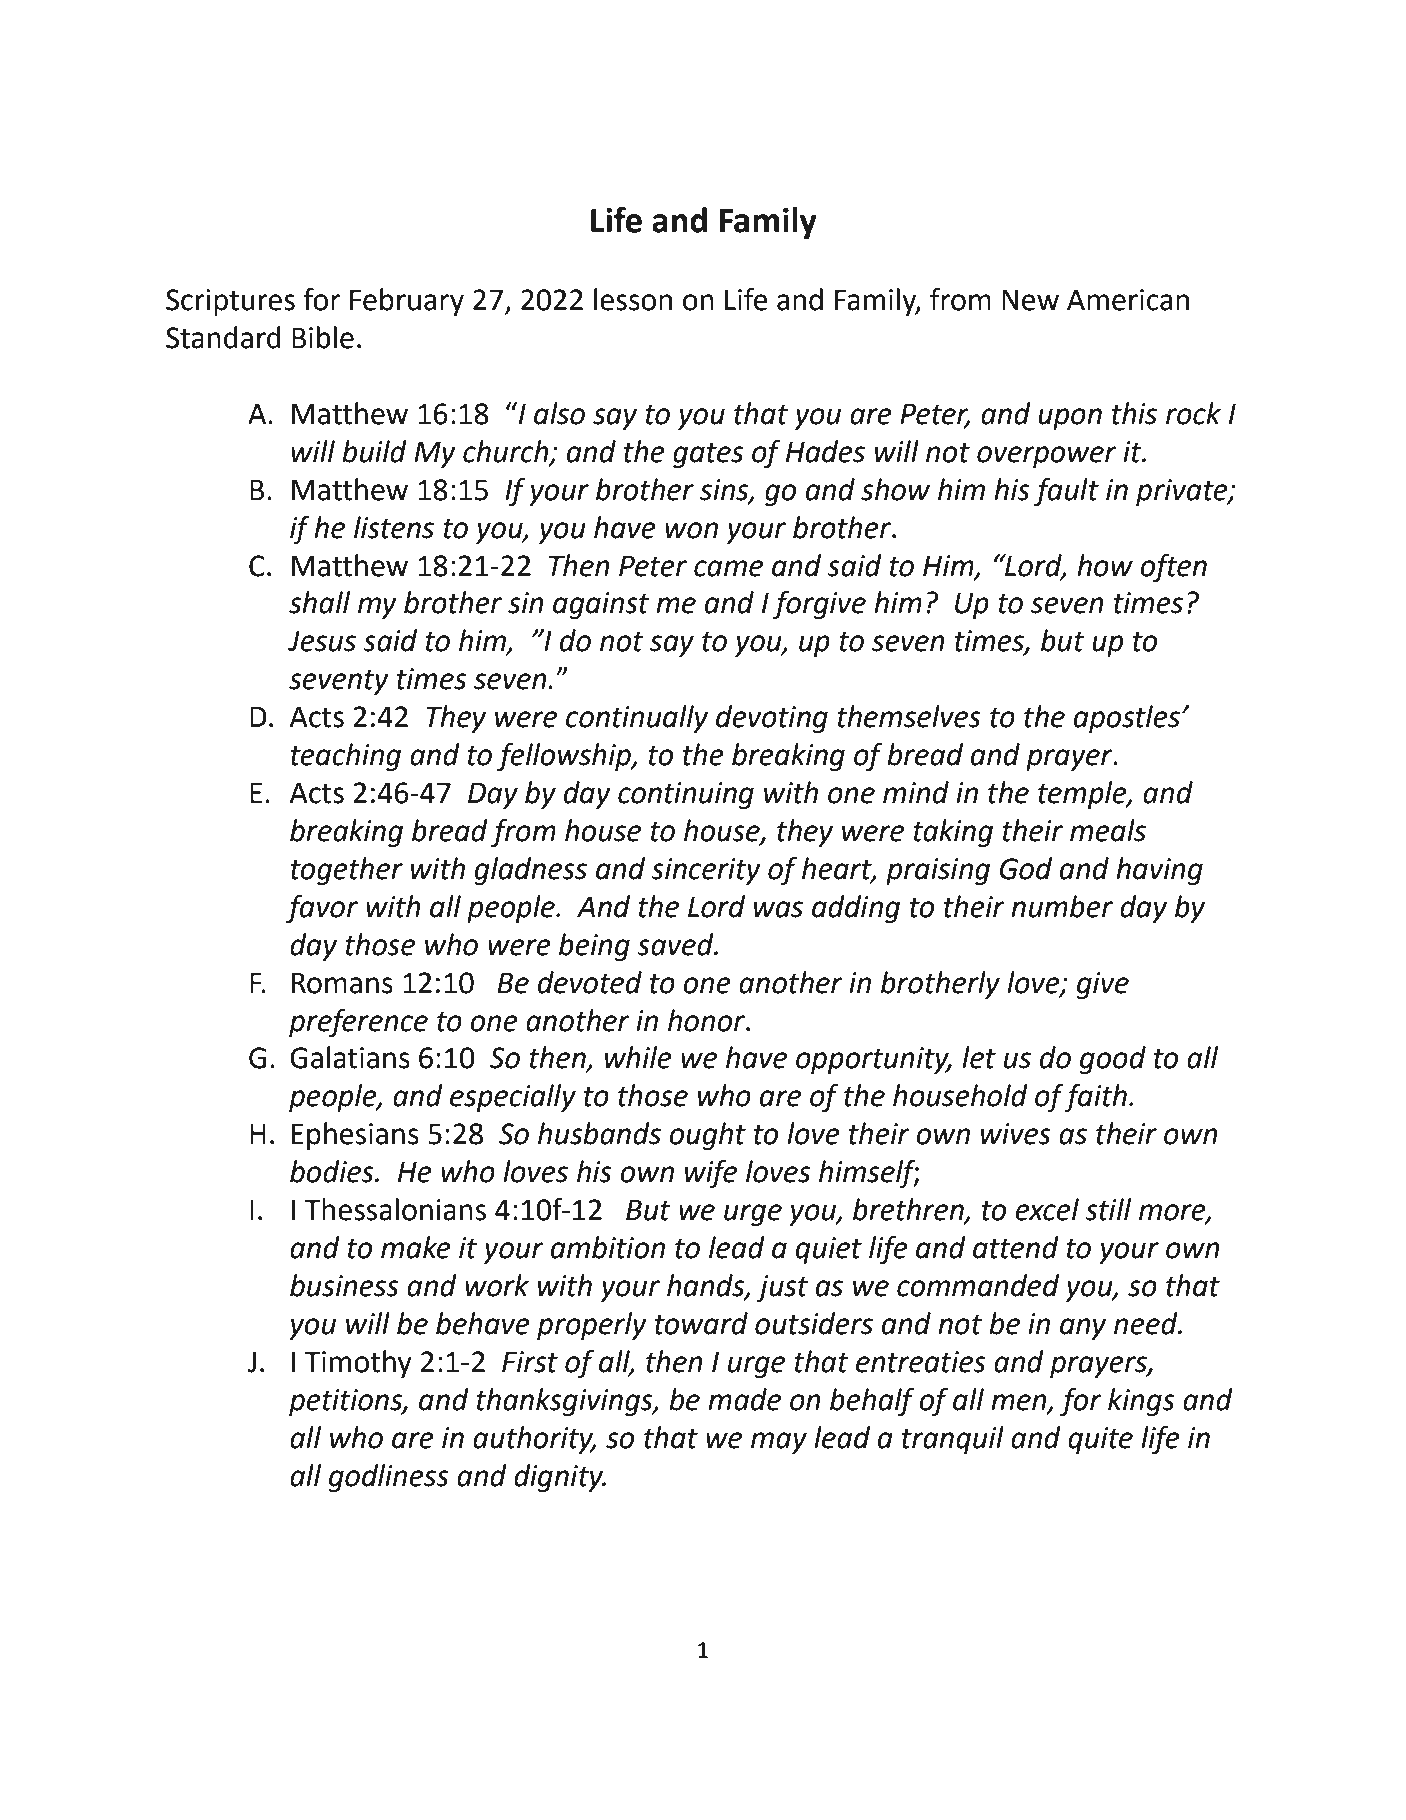 The image size is (1406, 1820). I want to click on godliness, so click(389, 1478).
